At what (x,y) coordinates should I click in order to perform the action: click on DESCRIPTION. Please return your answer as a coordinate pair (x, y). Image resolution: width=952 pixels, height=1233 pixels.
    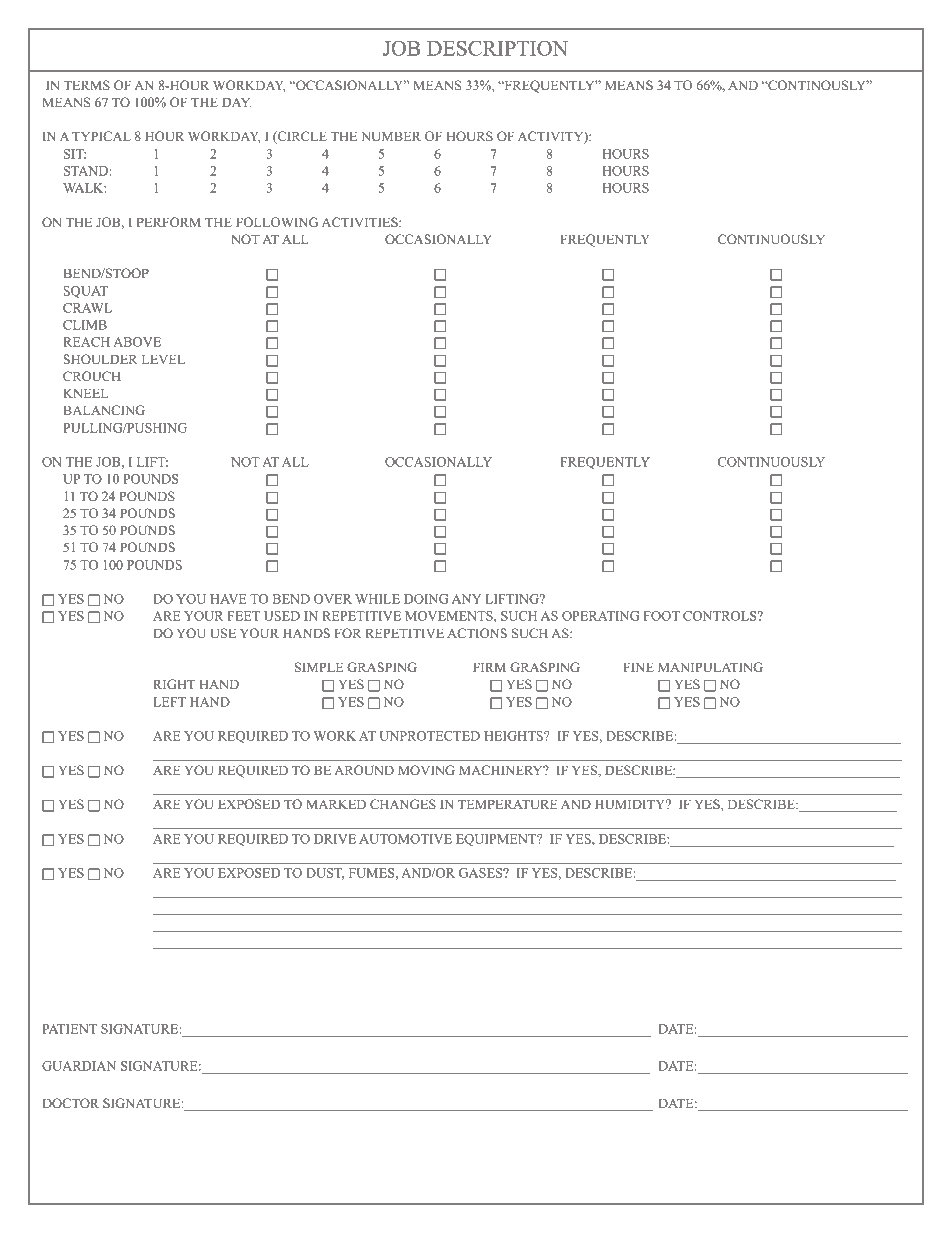
    Looking at the image, I should click on (497, 48).
